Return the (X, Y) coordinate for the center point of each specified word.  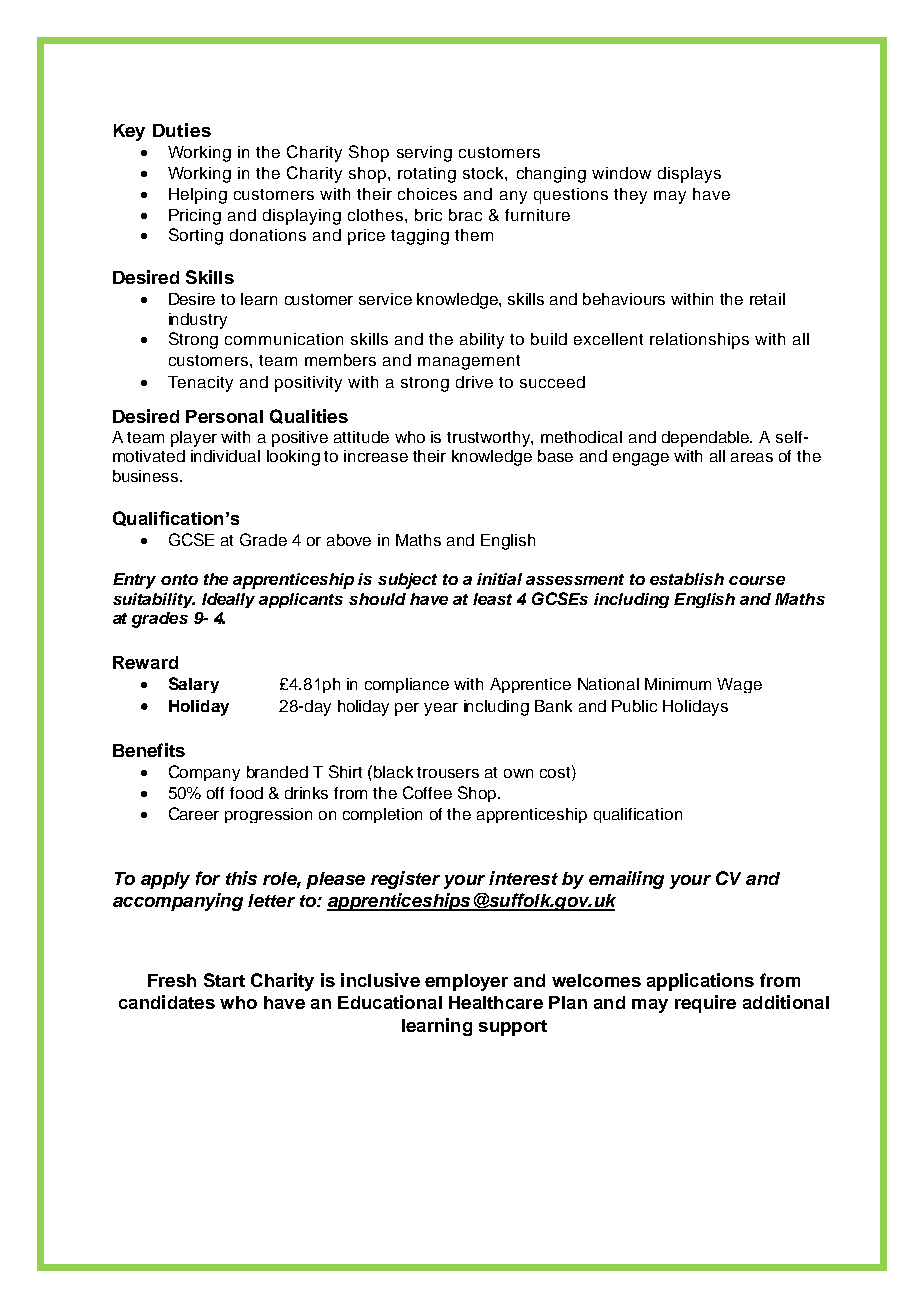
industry (198, 321)
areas (752, 457)
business (147, 476)
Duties (182, 130)
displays (689, 175)
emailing (626, 880)
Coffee (427, 792)
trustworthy (490, 439)
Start (224, 980)
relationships (699, 341)
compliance (407, 685)
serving (424, 154)
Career (194, 813)
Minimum (678, 684)
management (469, 362)
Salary (194, 685)
